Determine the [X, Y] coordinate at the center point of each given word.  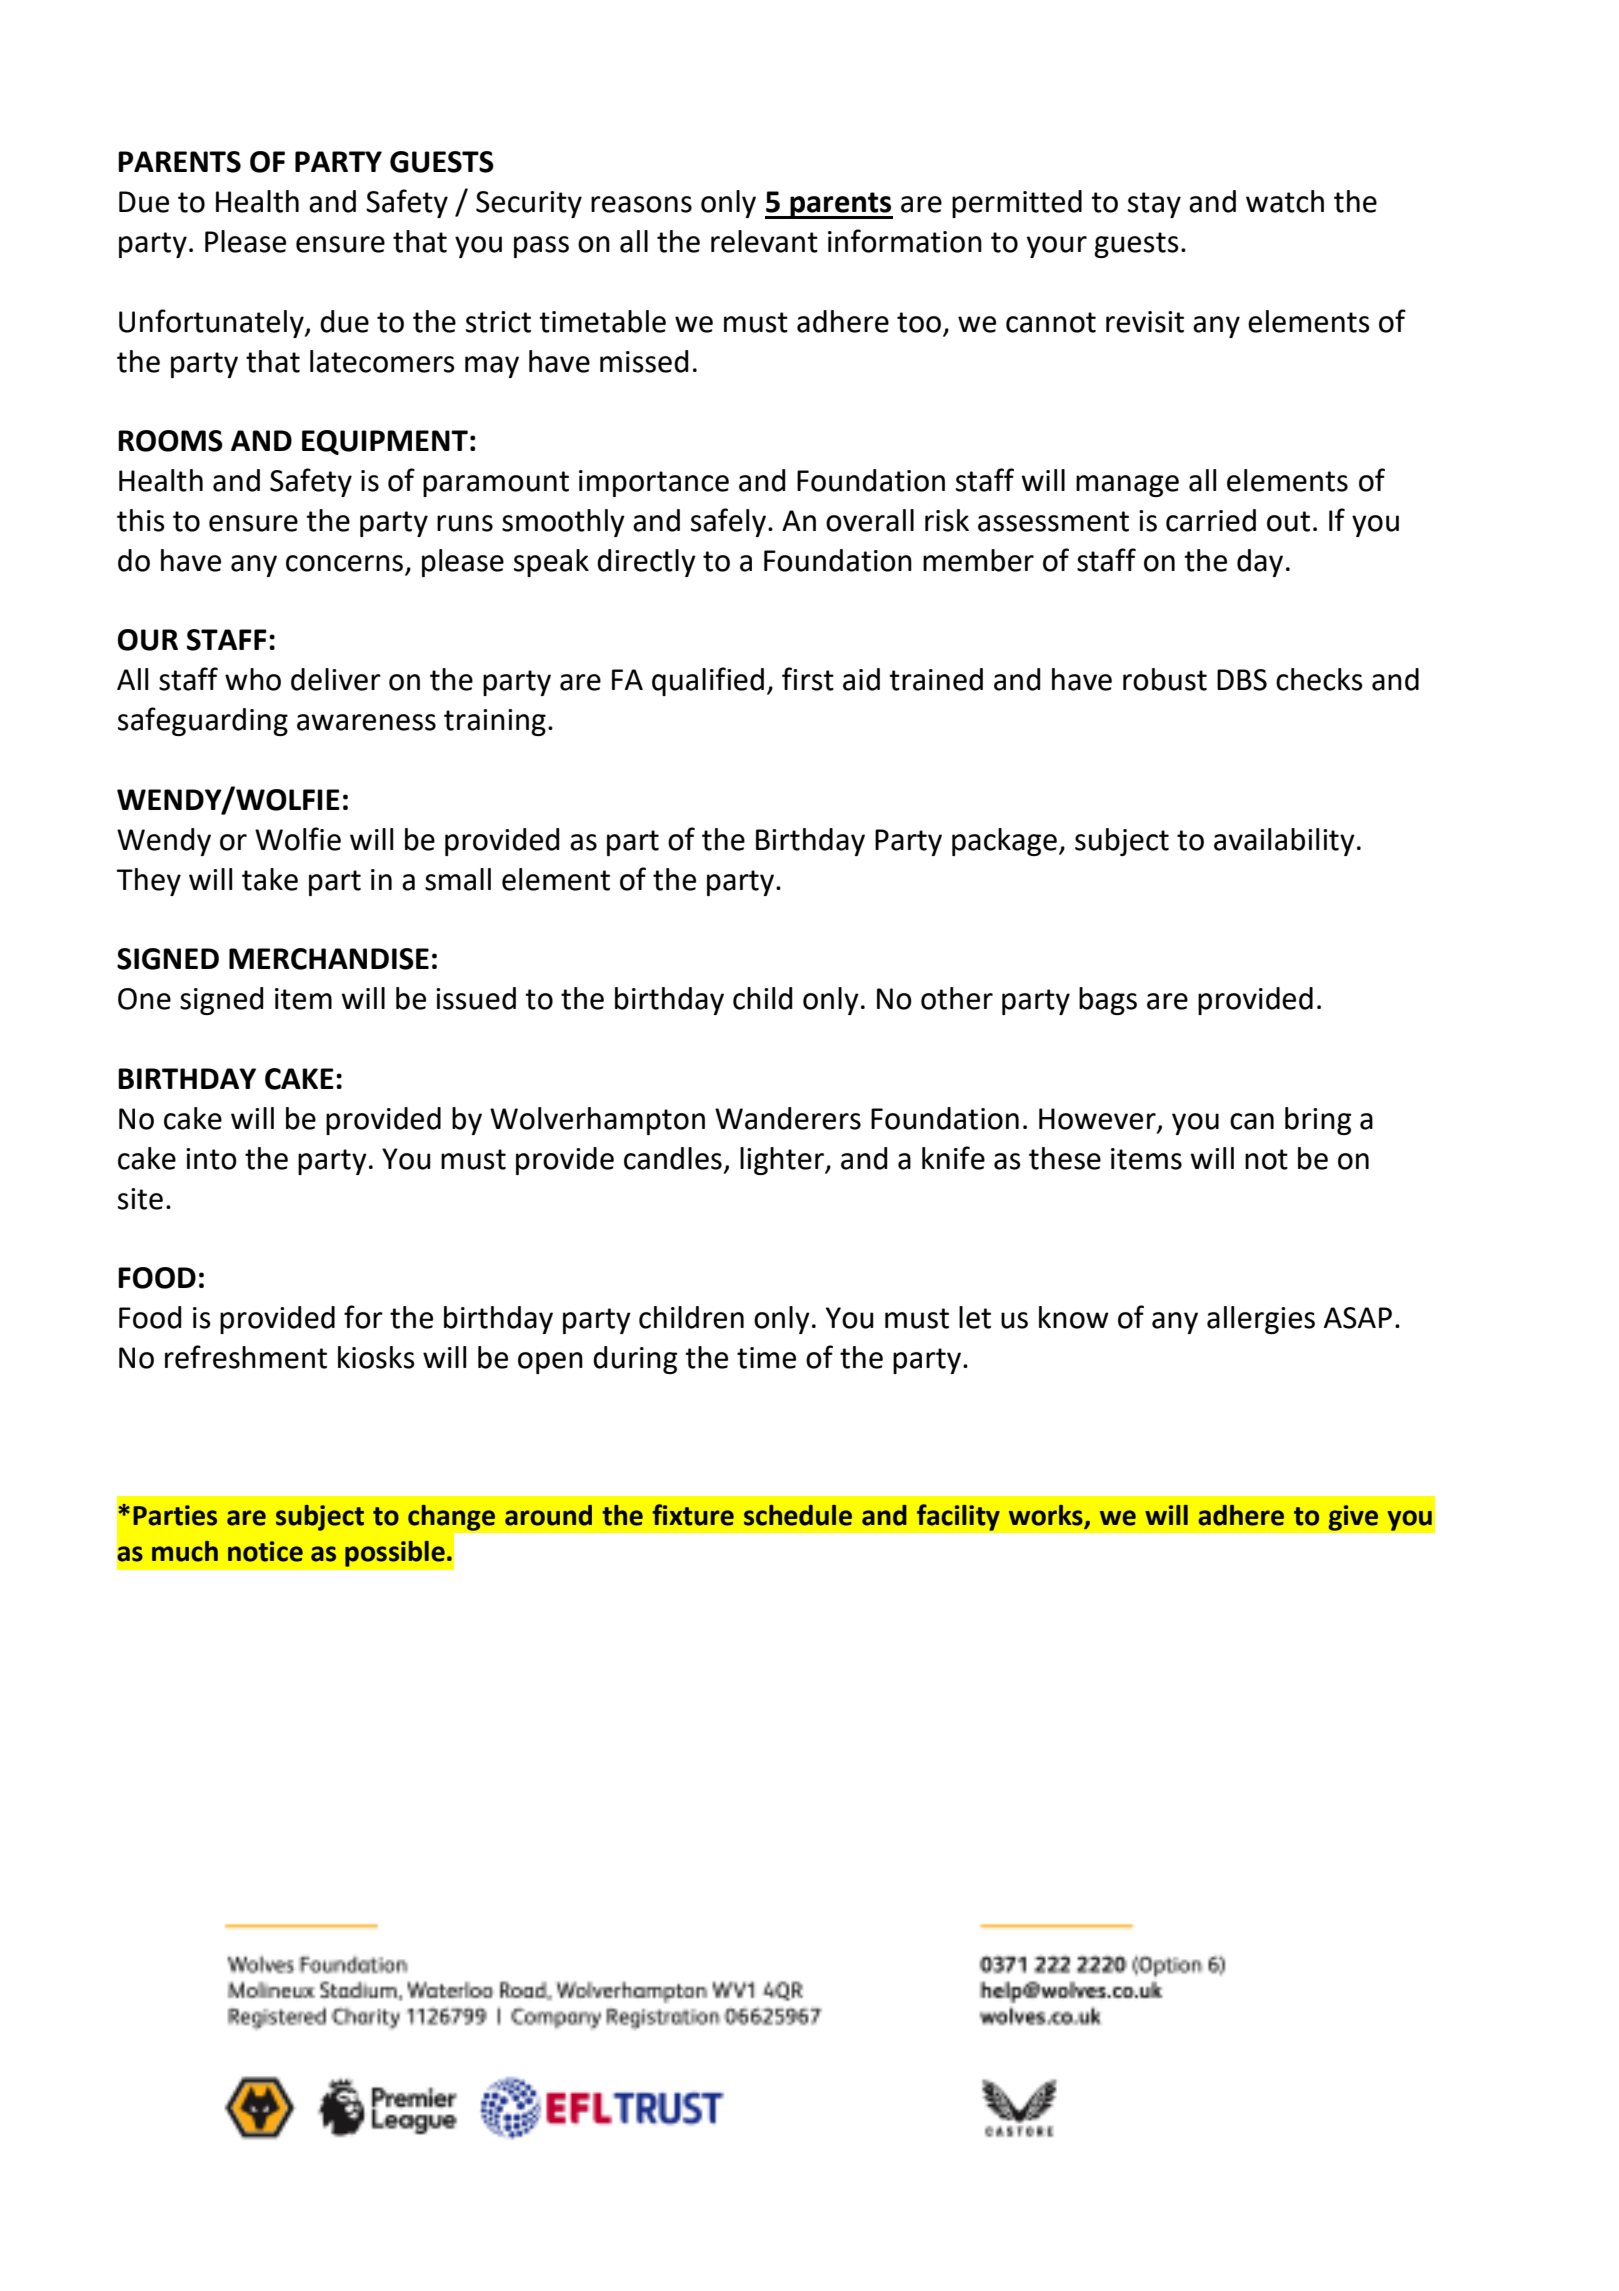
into [211, 1159]
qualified [708, 681]
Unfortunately [212, 323]
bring [1318, 1121]
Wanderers [788, 1118]
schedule [798, 1515]
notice [265, 1551]
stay [1154, 205]
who [253, 679]
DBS [1242, 680]
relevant [764, 241]
